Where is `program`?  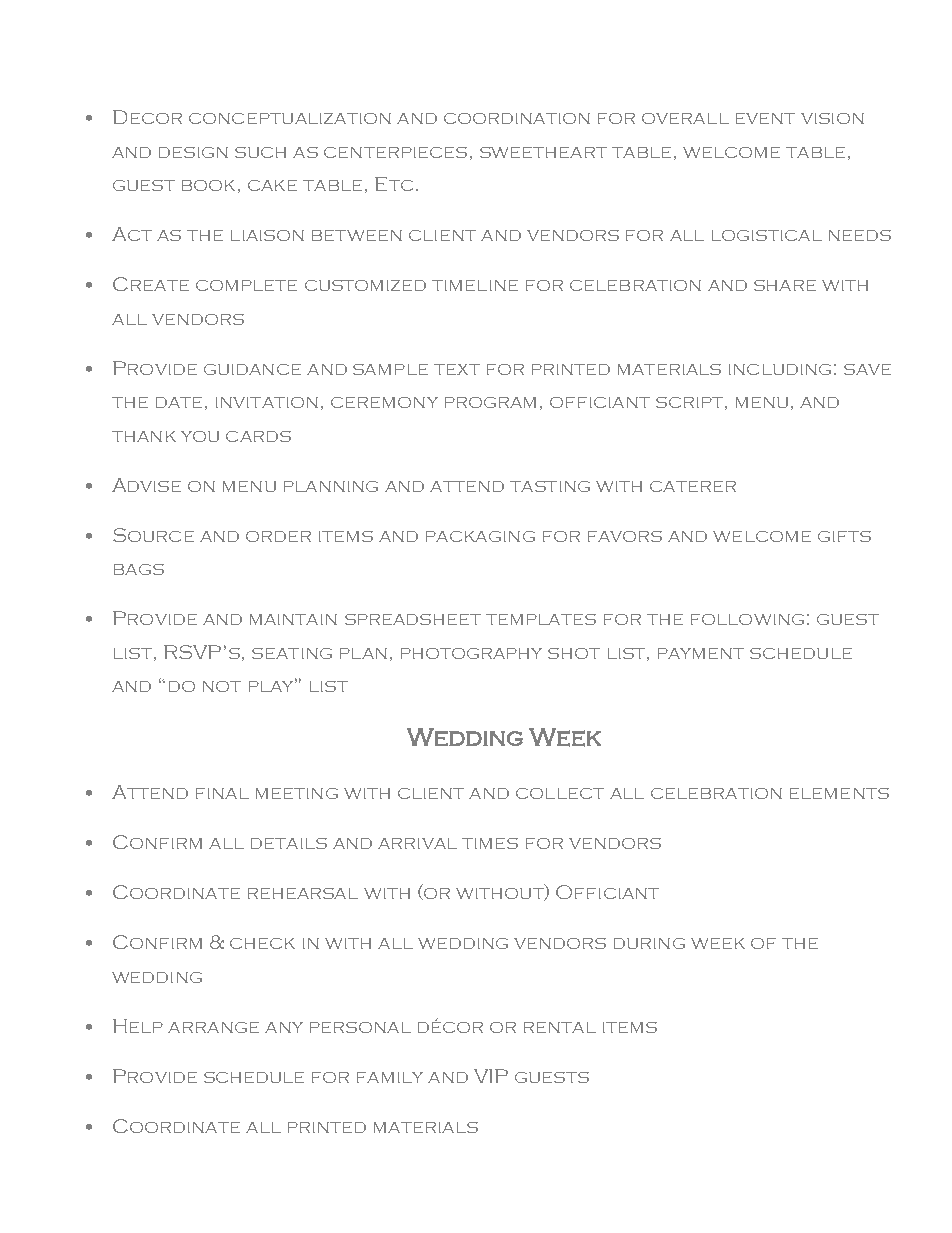
program is located at coordinates (490, 402).
